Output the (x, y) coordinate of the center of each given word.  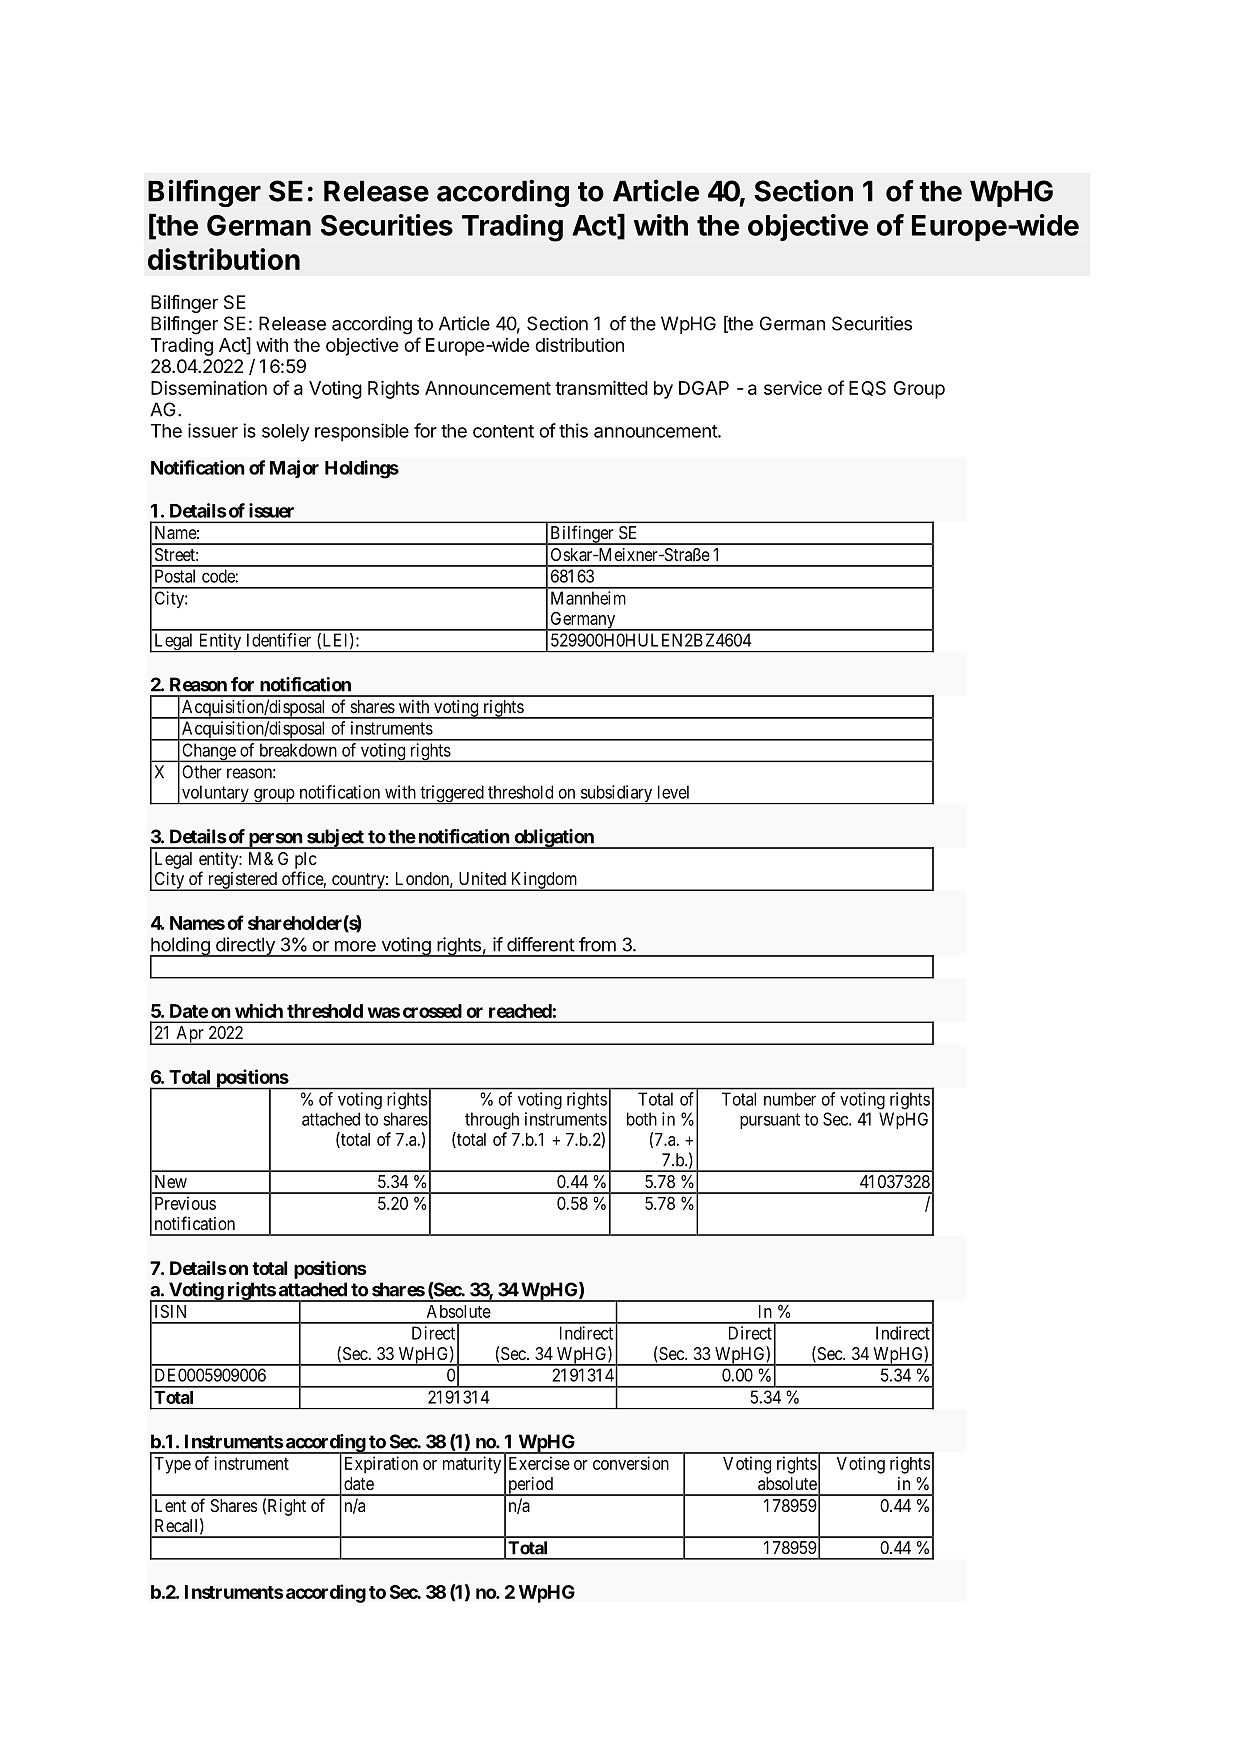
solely (286, 433)
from (597, 944)
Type (172, 1465)
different (541, 944)
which (259, 1010)
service (793, 388)
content (503, 431)
